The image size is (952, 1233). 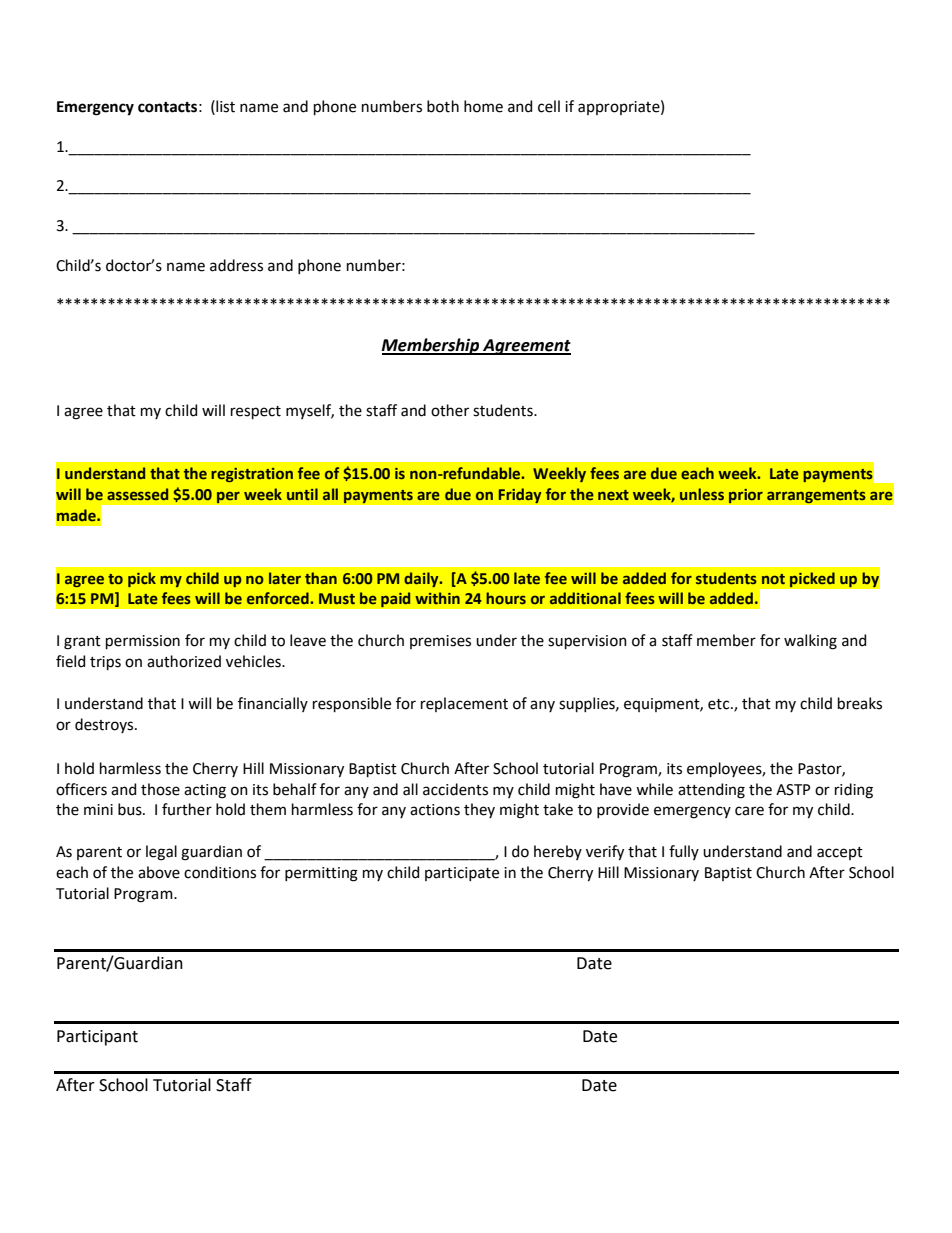 I want to click on address, so click(x=236, y=265).
